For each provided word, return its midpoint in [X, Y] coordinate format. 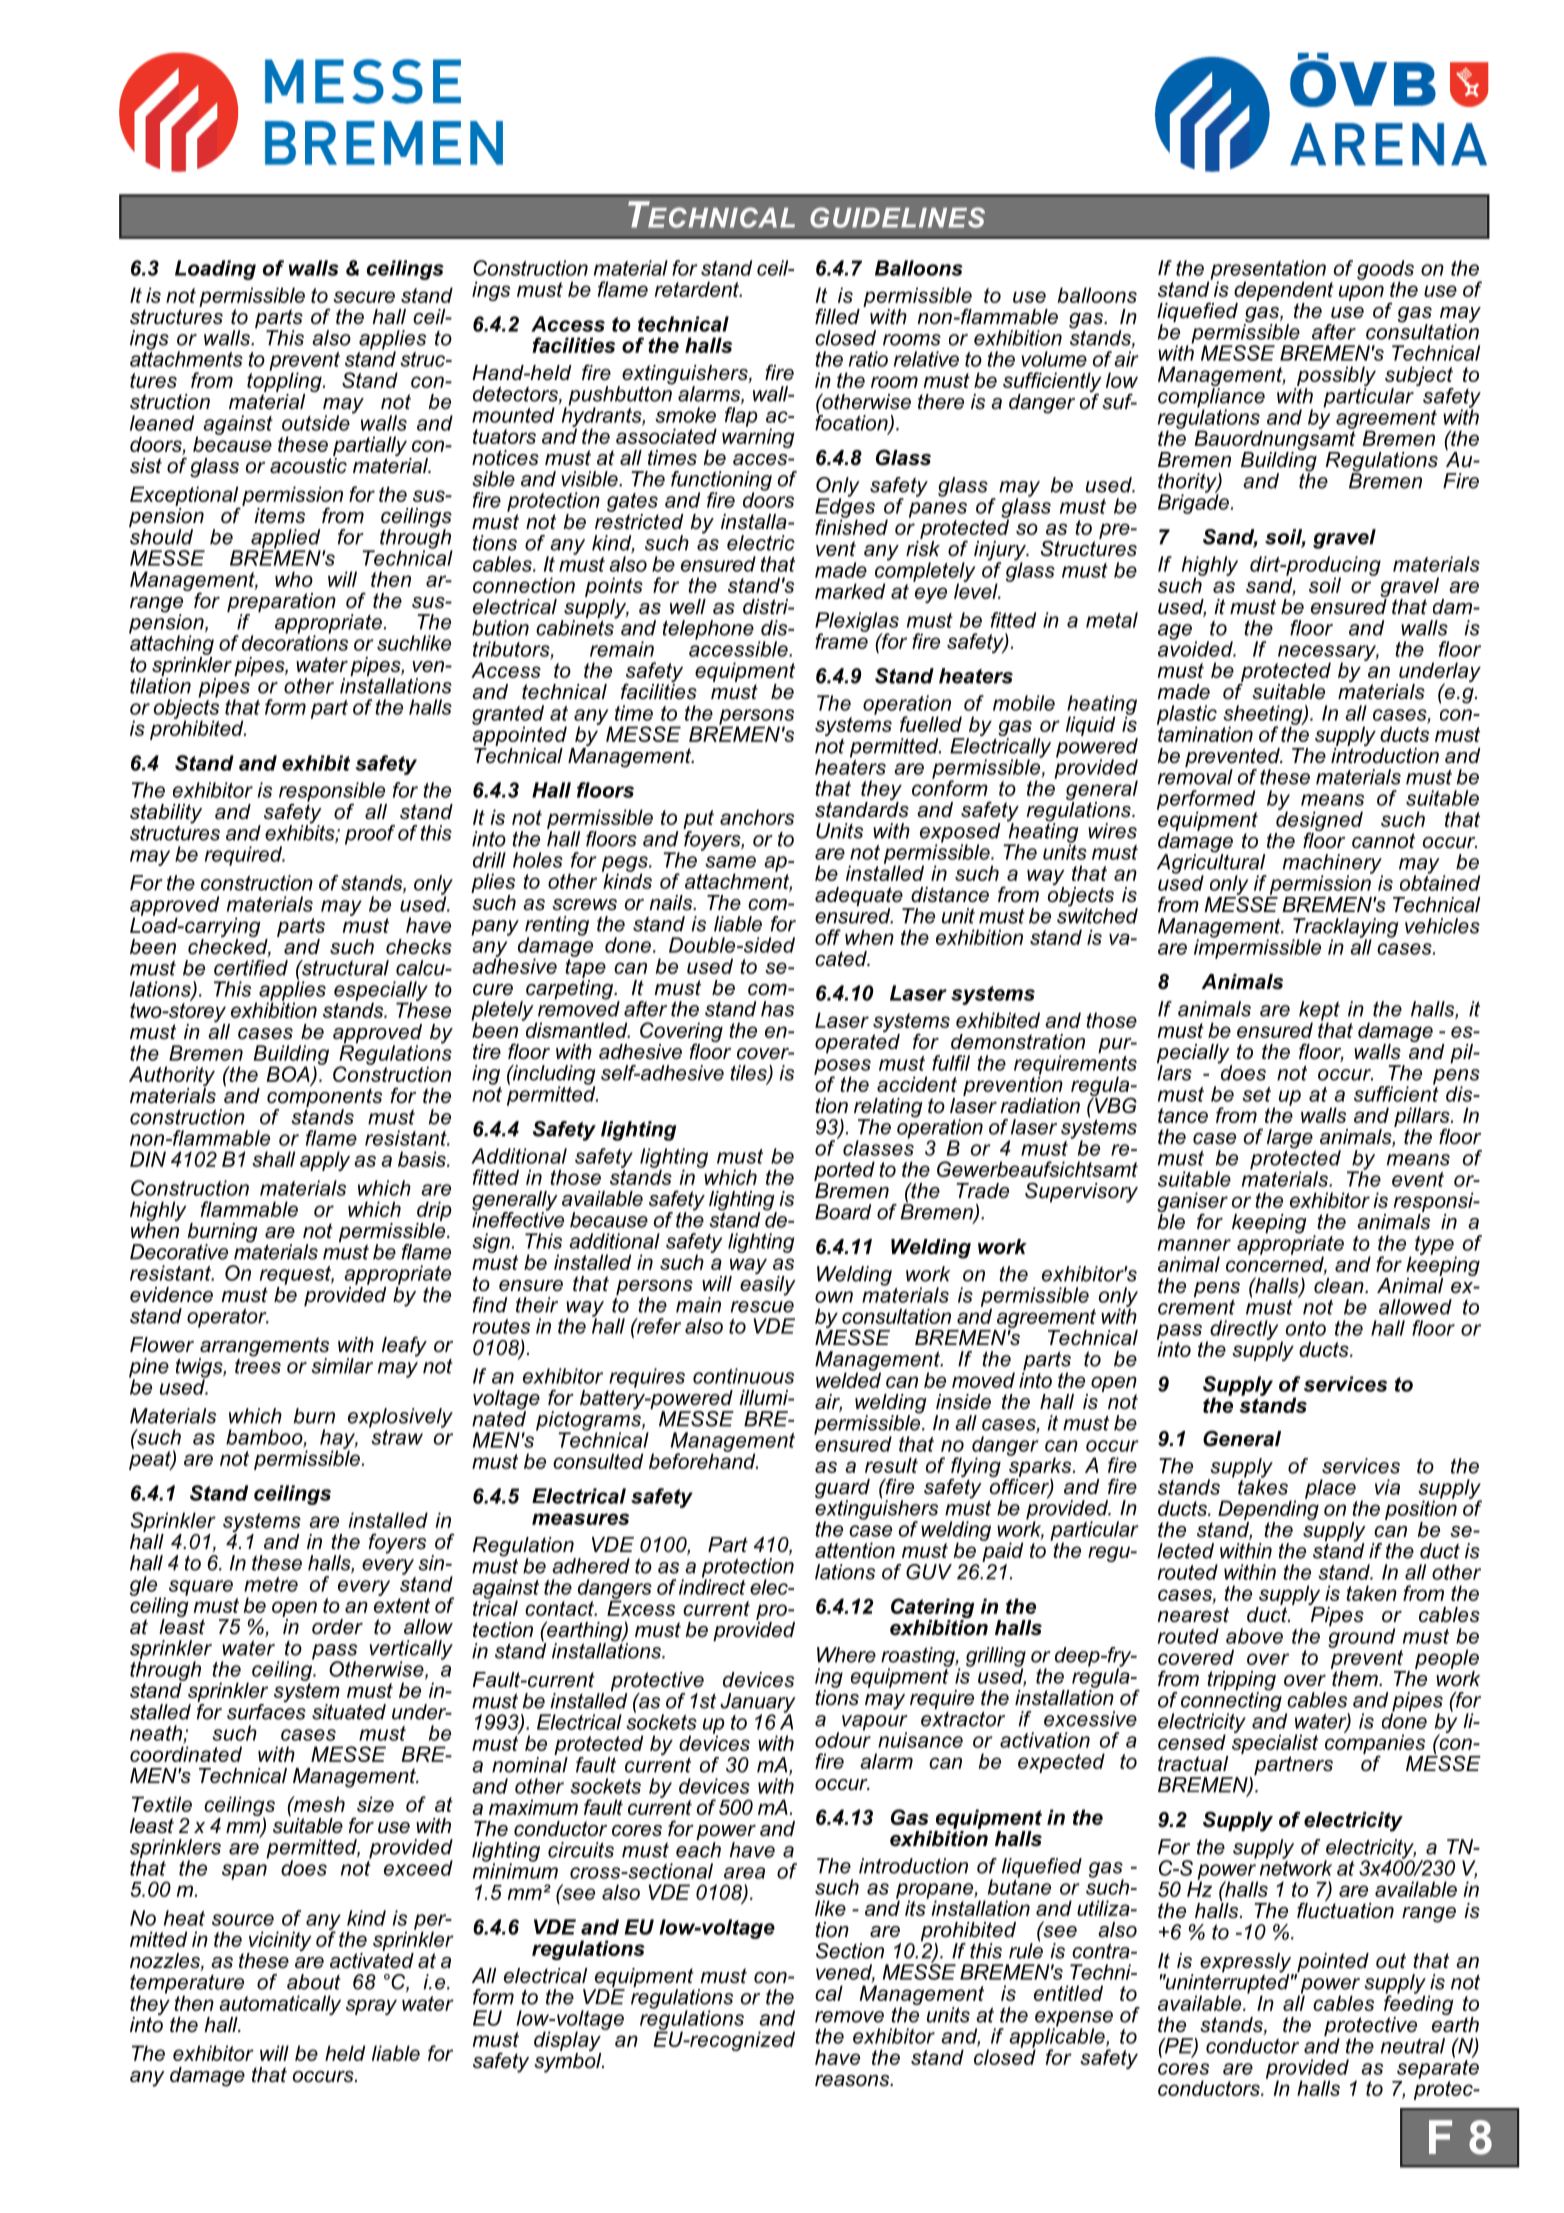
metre [271, 1584]
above [1254, 1636]
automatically [280, 2006]
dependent [1284, 291]
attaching [171, 644]
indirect [712, 1586]
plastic [1187, 716]
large [1290, 1139]
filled [837, 316]
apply [325, 1161]
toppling [285, 382]
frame [841, 640]
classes [878, 1147]
